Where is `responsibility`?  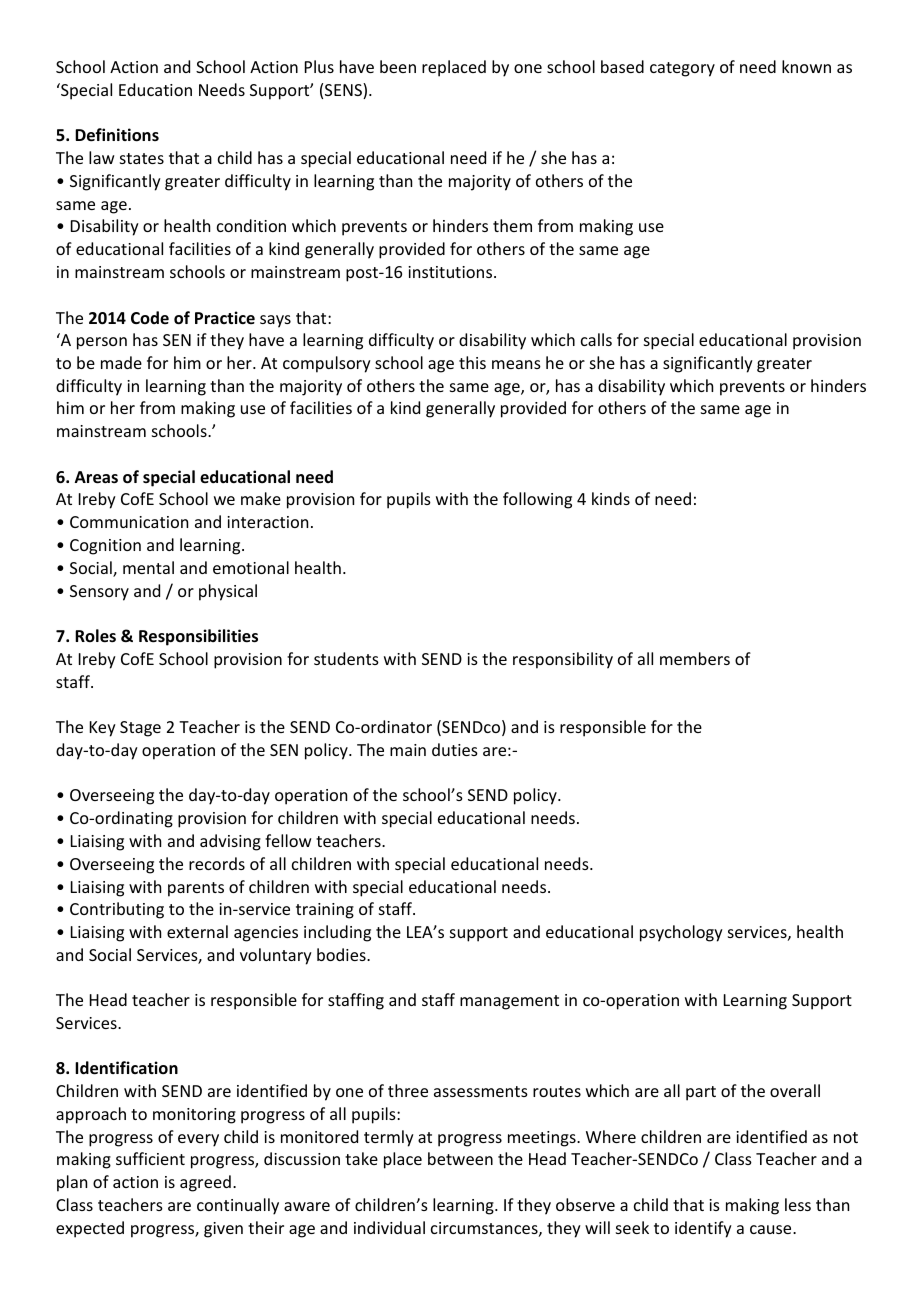 responsibility is located at coordinates (563, 660).
